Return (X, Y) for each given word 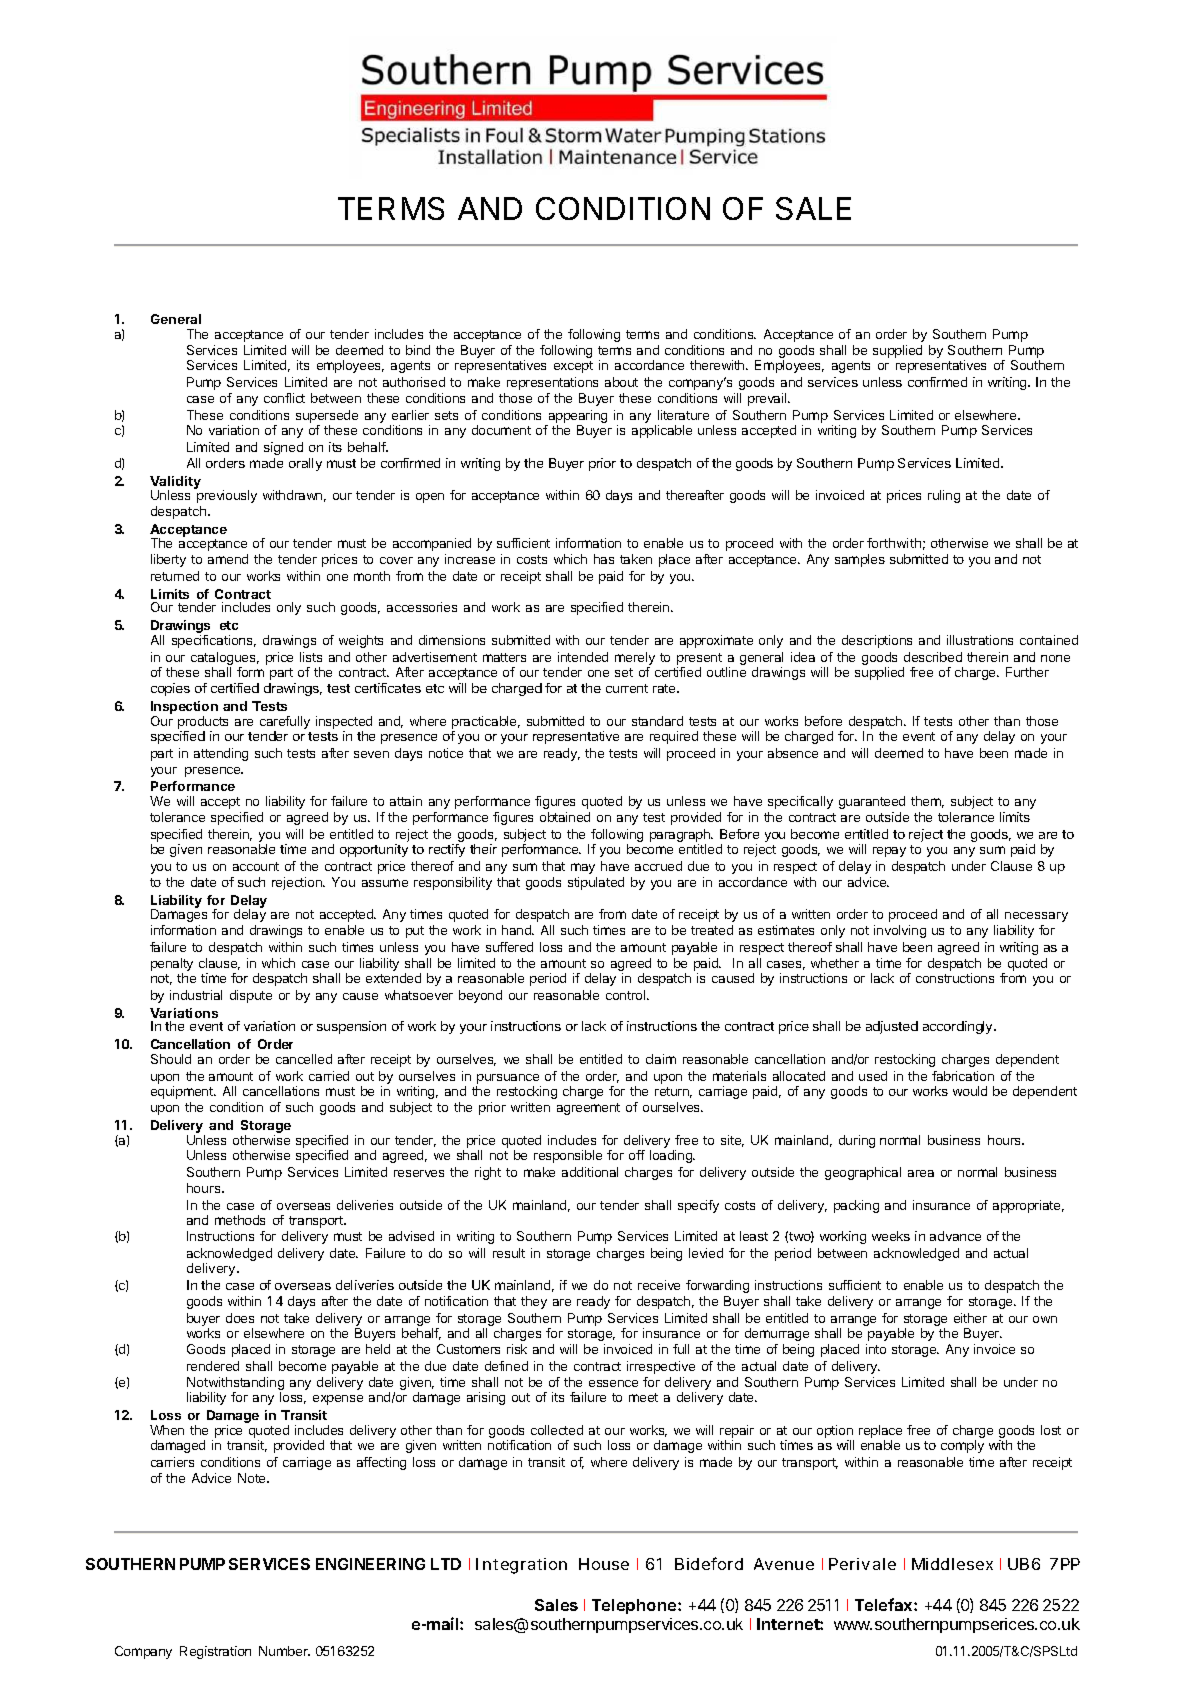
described (933, 657)
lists (311, 657)
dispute (251, 996)
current (627, 688)
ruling (944, 496)
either (970, 1318)
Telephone (635, 1606)
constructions (955, 978)
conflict (284, 398)
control (627, 995)
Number (284, 1651)
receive (659, 1285)
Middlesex (952, 1564)
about (621, 382)
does (240, 1318)
